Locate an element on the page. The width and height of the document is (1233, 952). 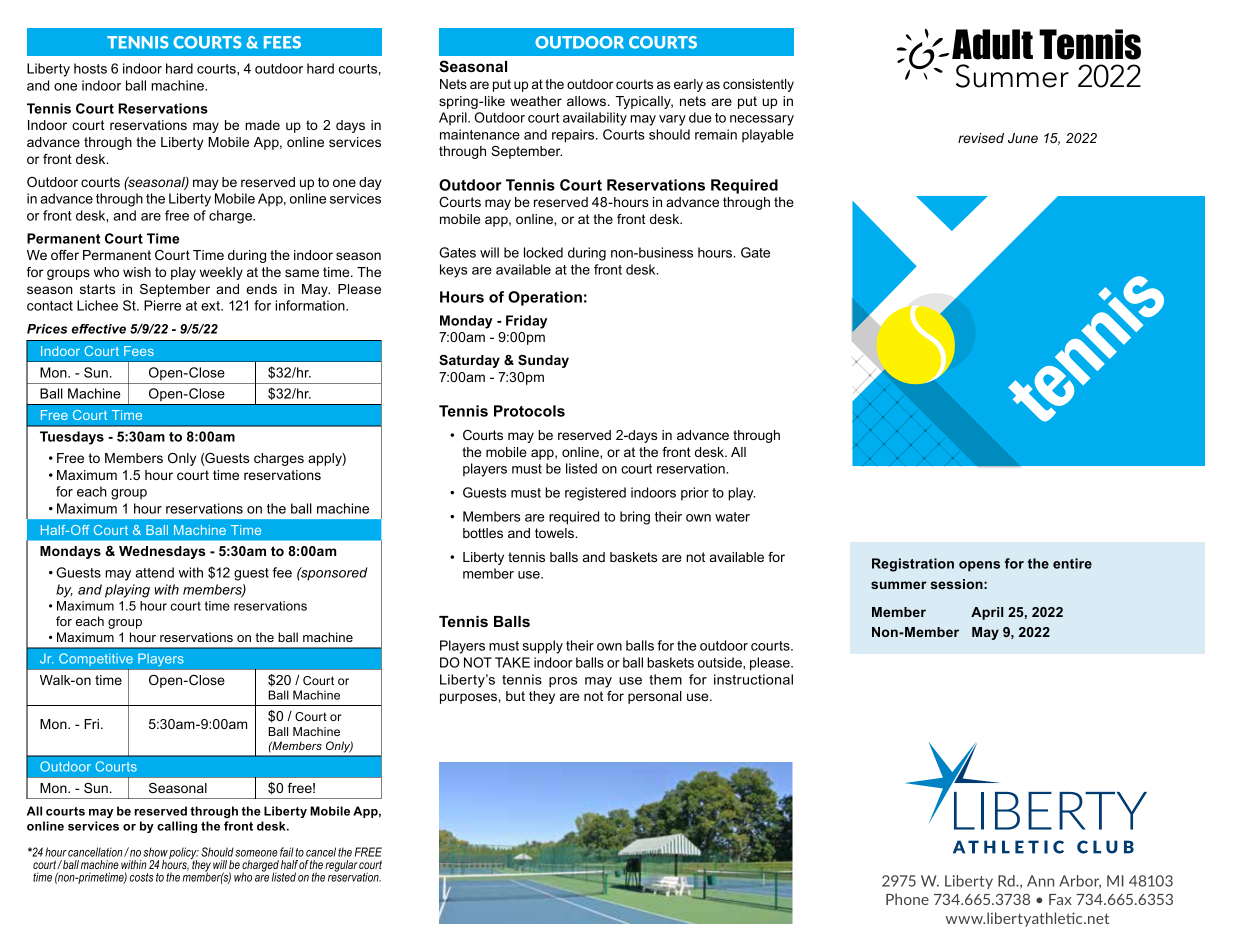
Phone is located at coordinates (907, 899).
